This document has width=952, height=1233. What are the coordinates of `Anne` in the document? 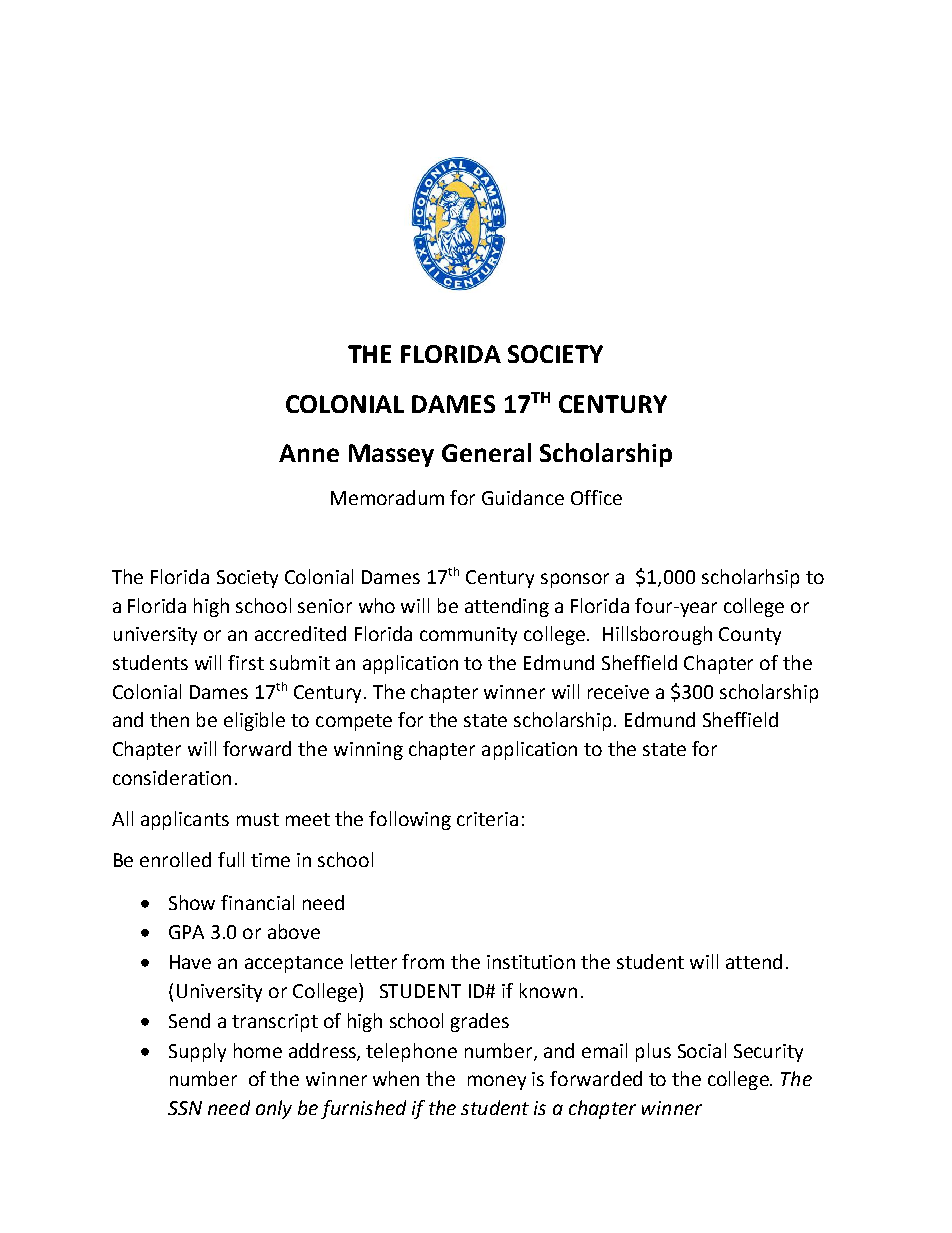 It's located at (309, 453).
